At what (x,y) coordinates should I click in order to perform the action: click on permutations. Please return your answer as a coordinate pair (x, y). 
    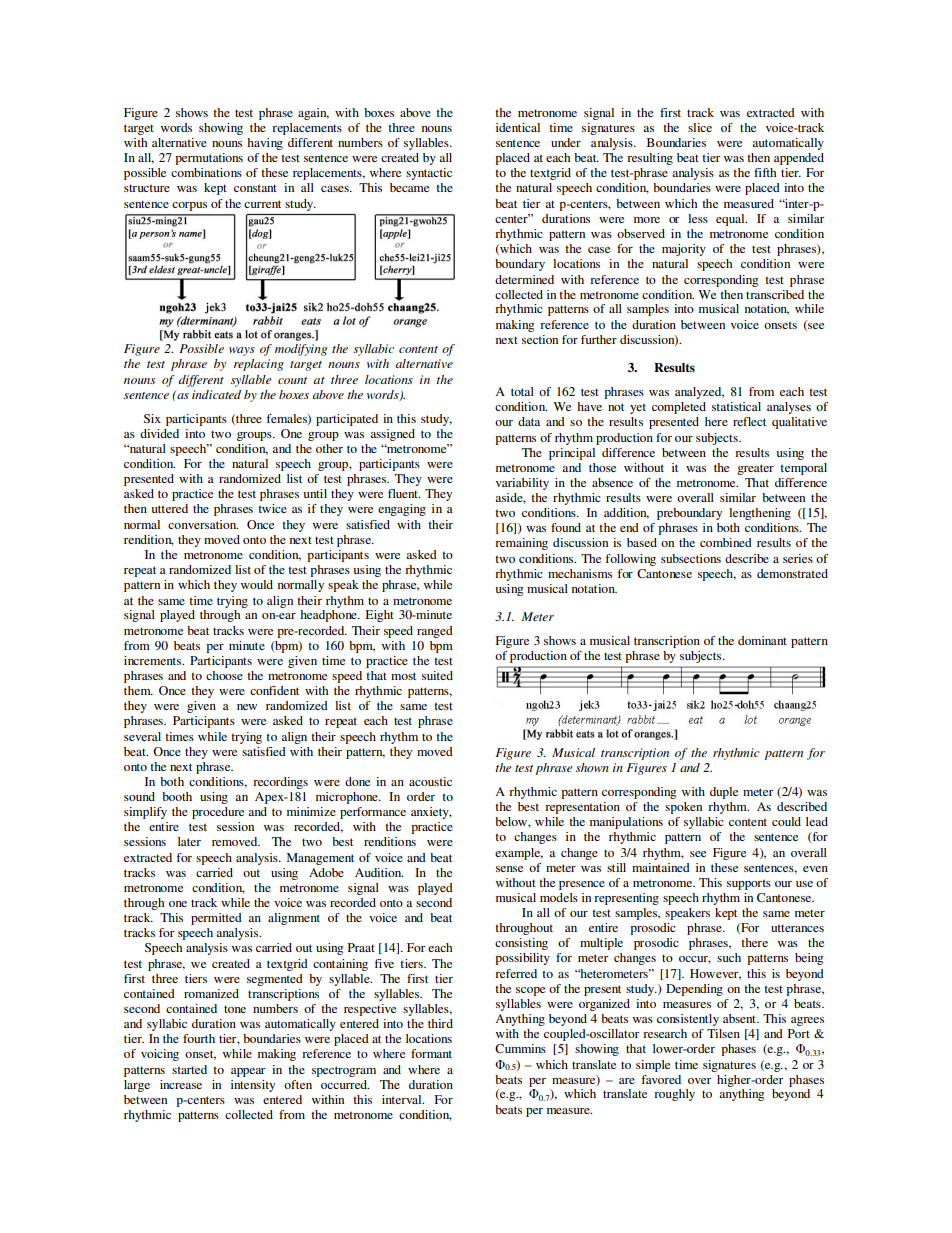
    Looking at the image, I should click on (209, 159).
